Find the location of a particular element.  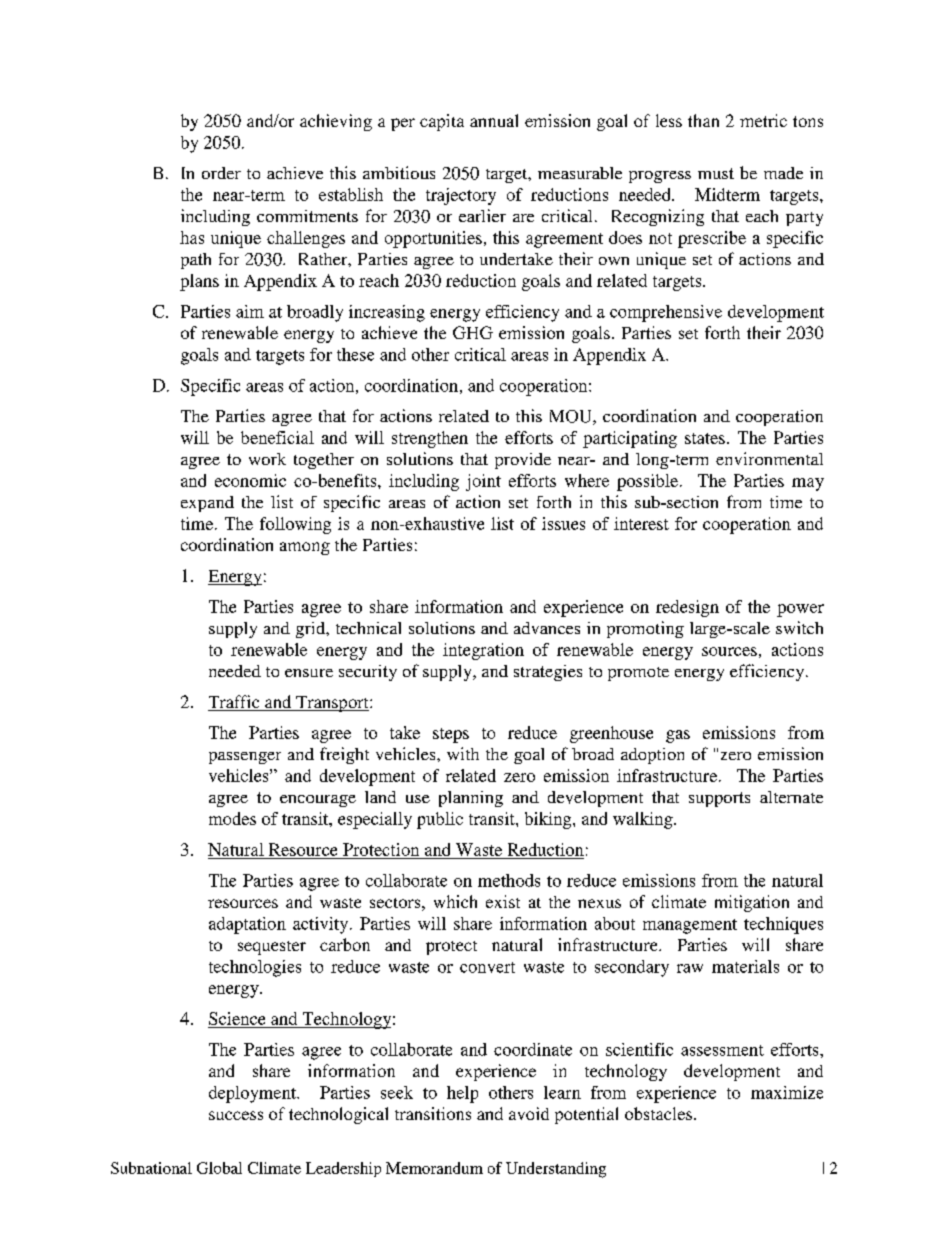

order is located at coordinates (221, 173).
